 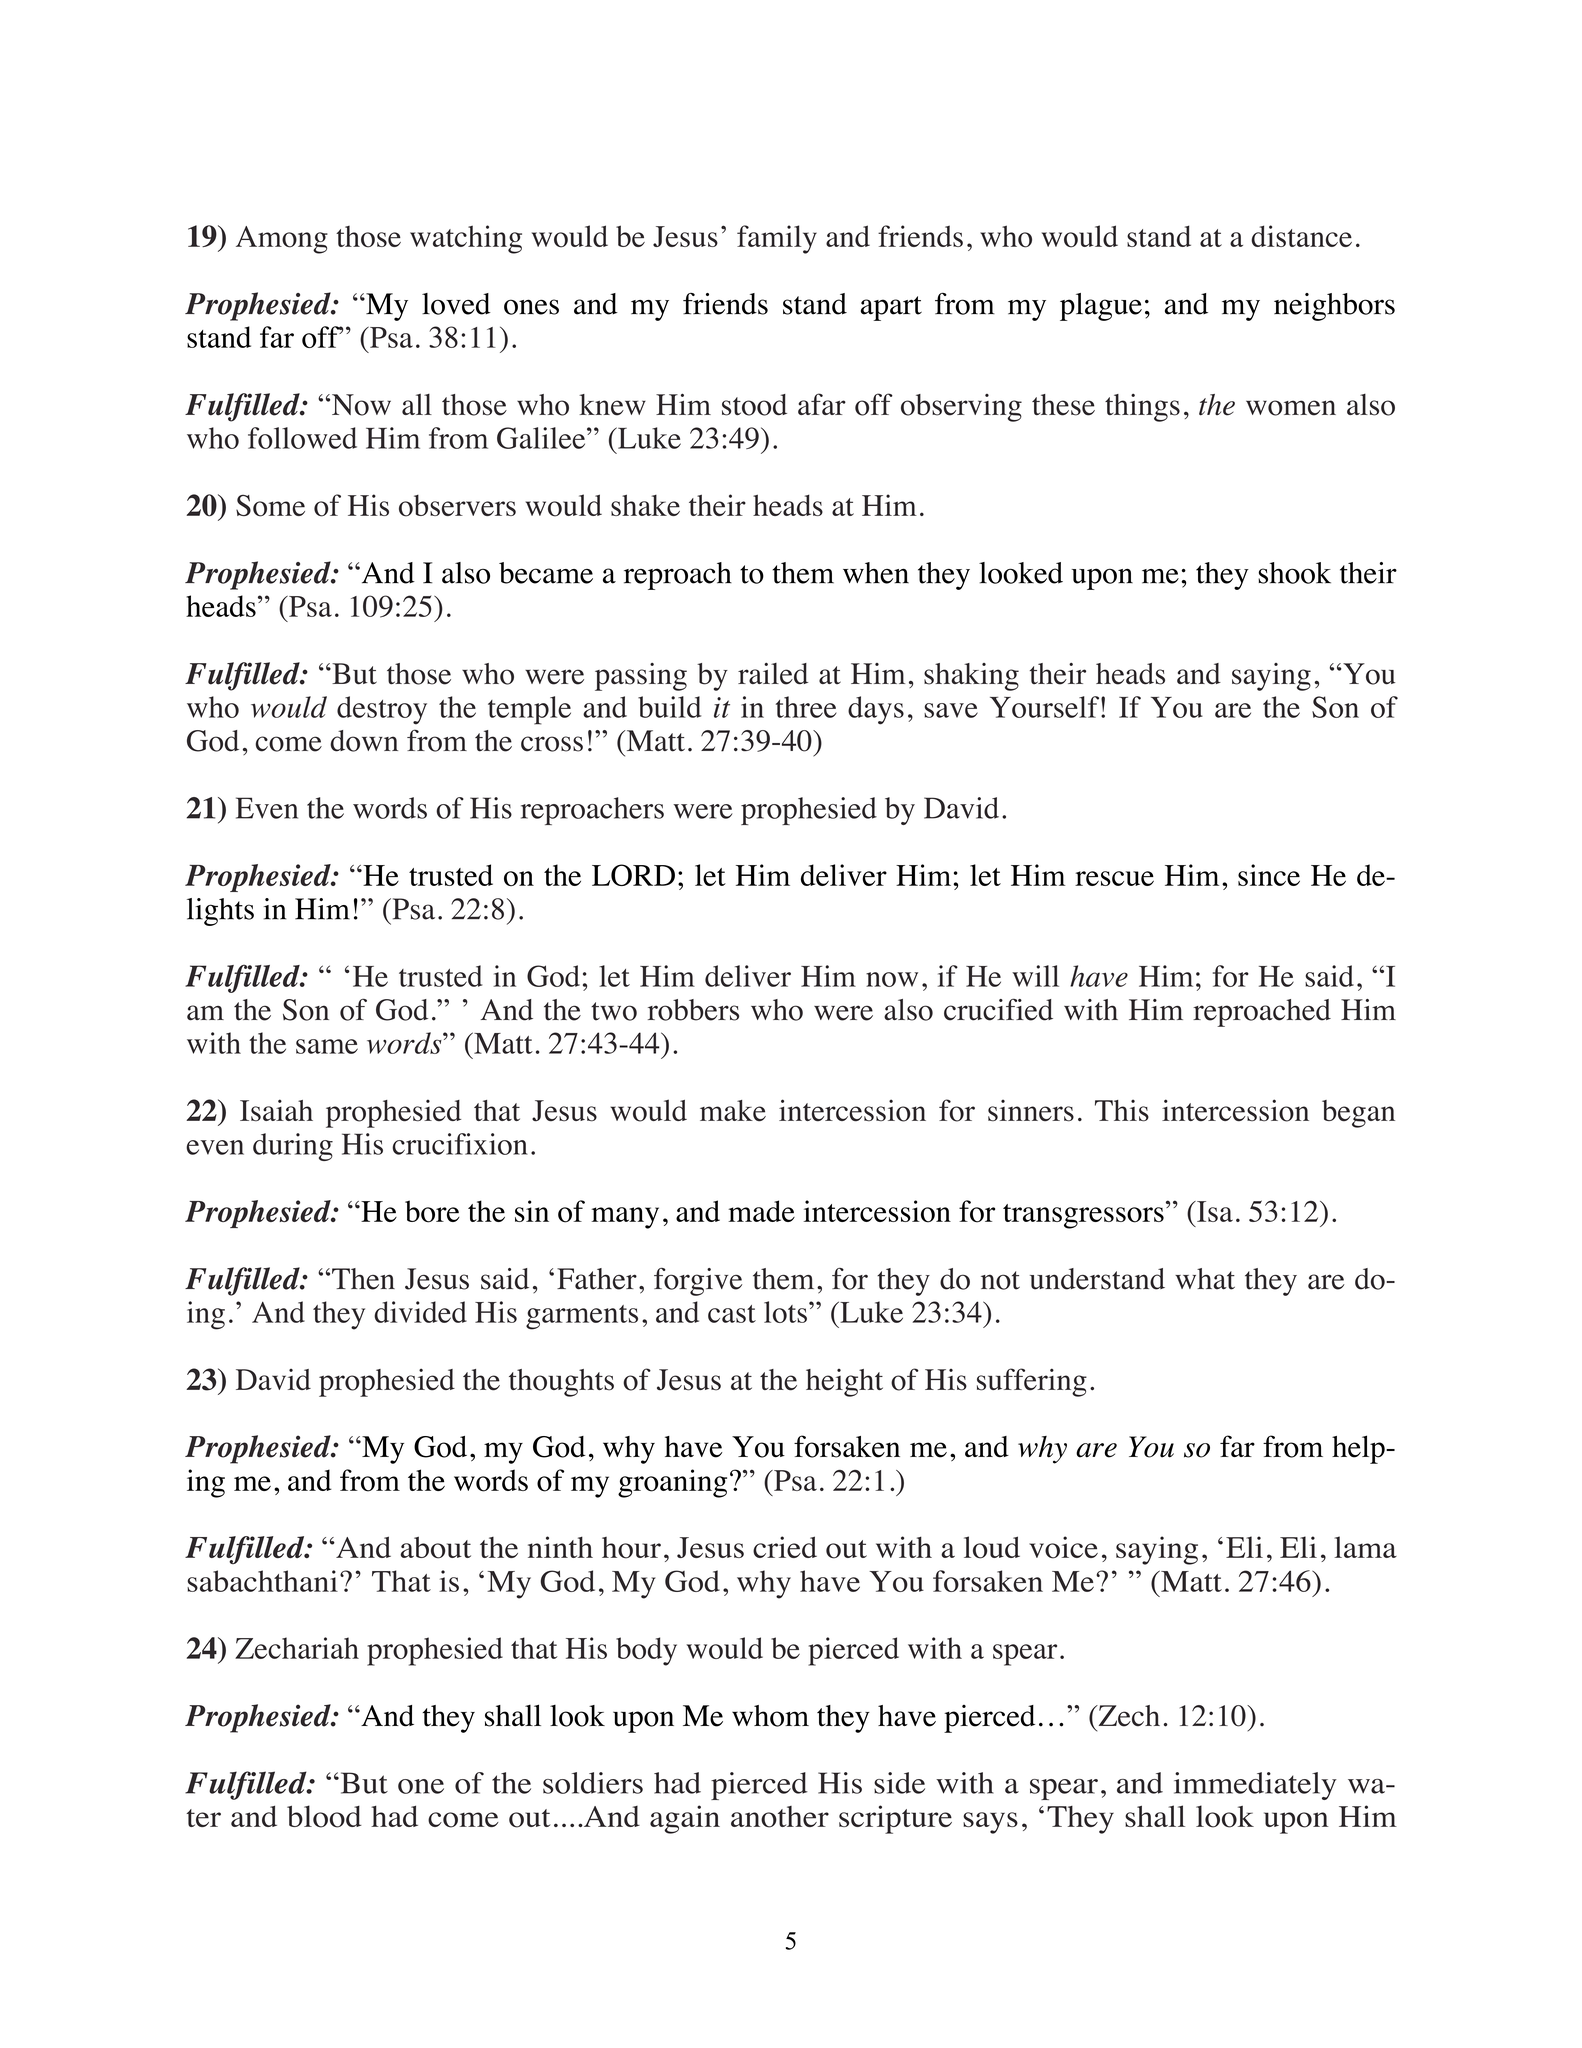 What do you see at coordinates (780, 1817) in the document?
I see `another` at bounding box center [780, 1817].
